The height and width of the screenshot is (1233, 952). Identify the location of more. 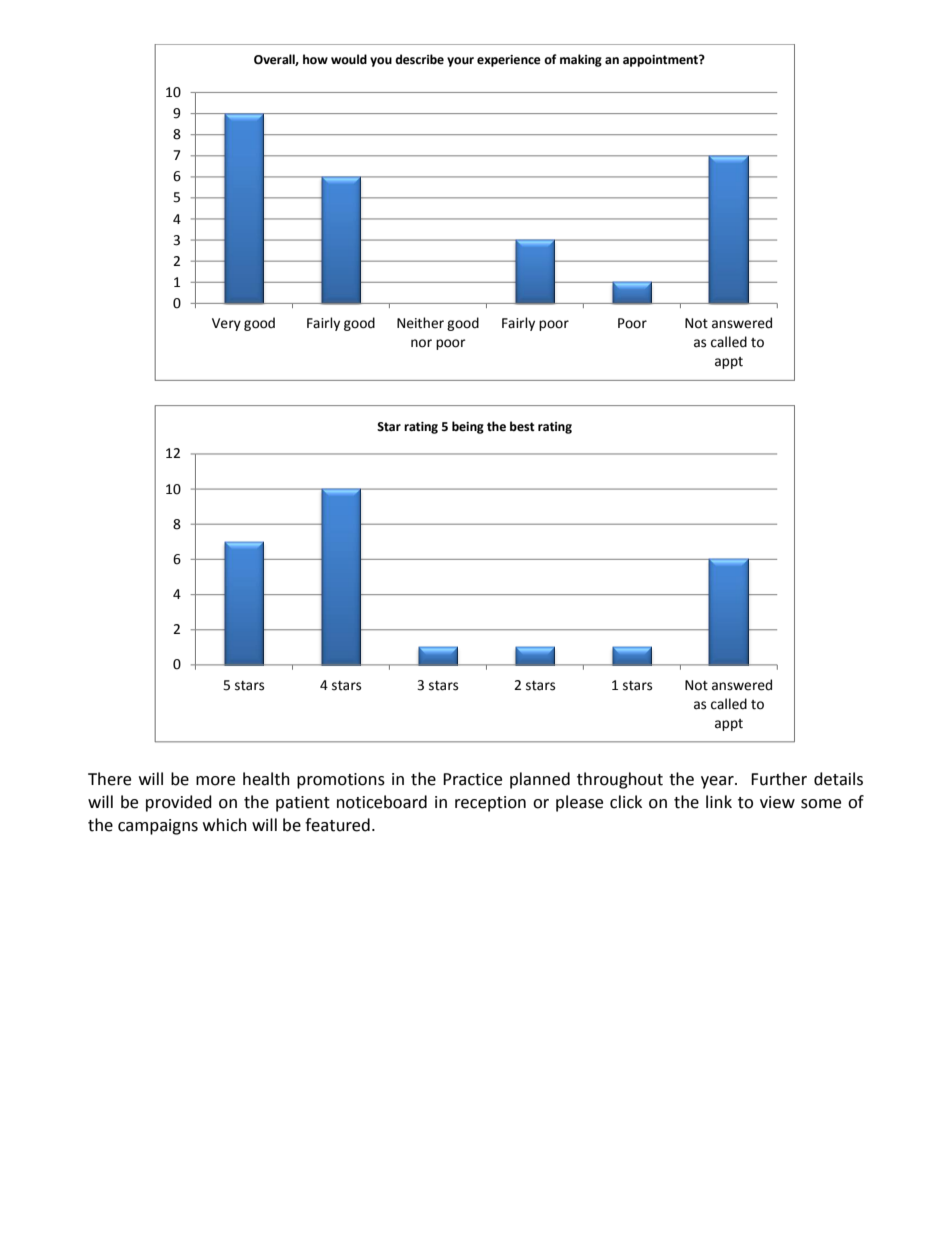
(215, 781).
